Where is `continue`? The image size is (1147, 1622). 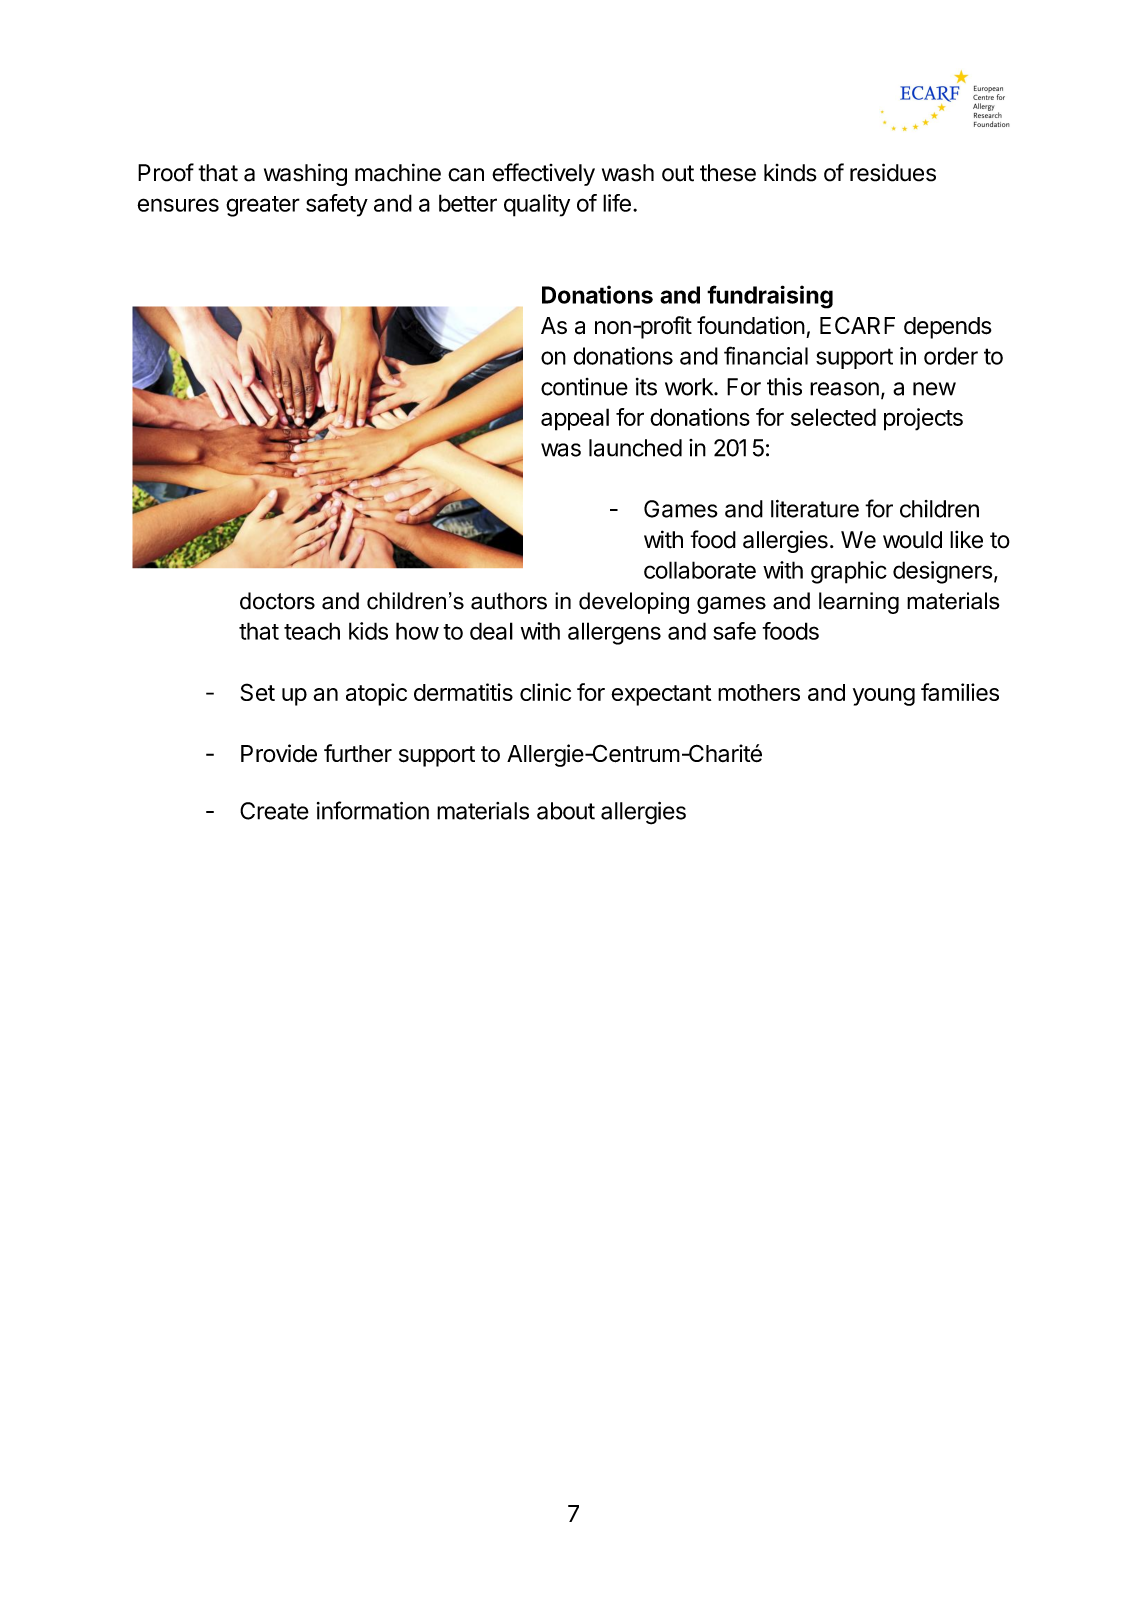 continue is located at coordinates (584, 387).
